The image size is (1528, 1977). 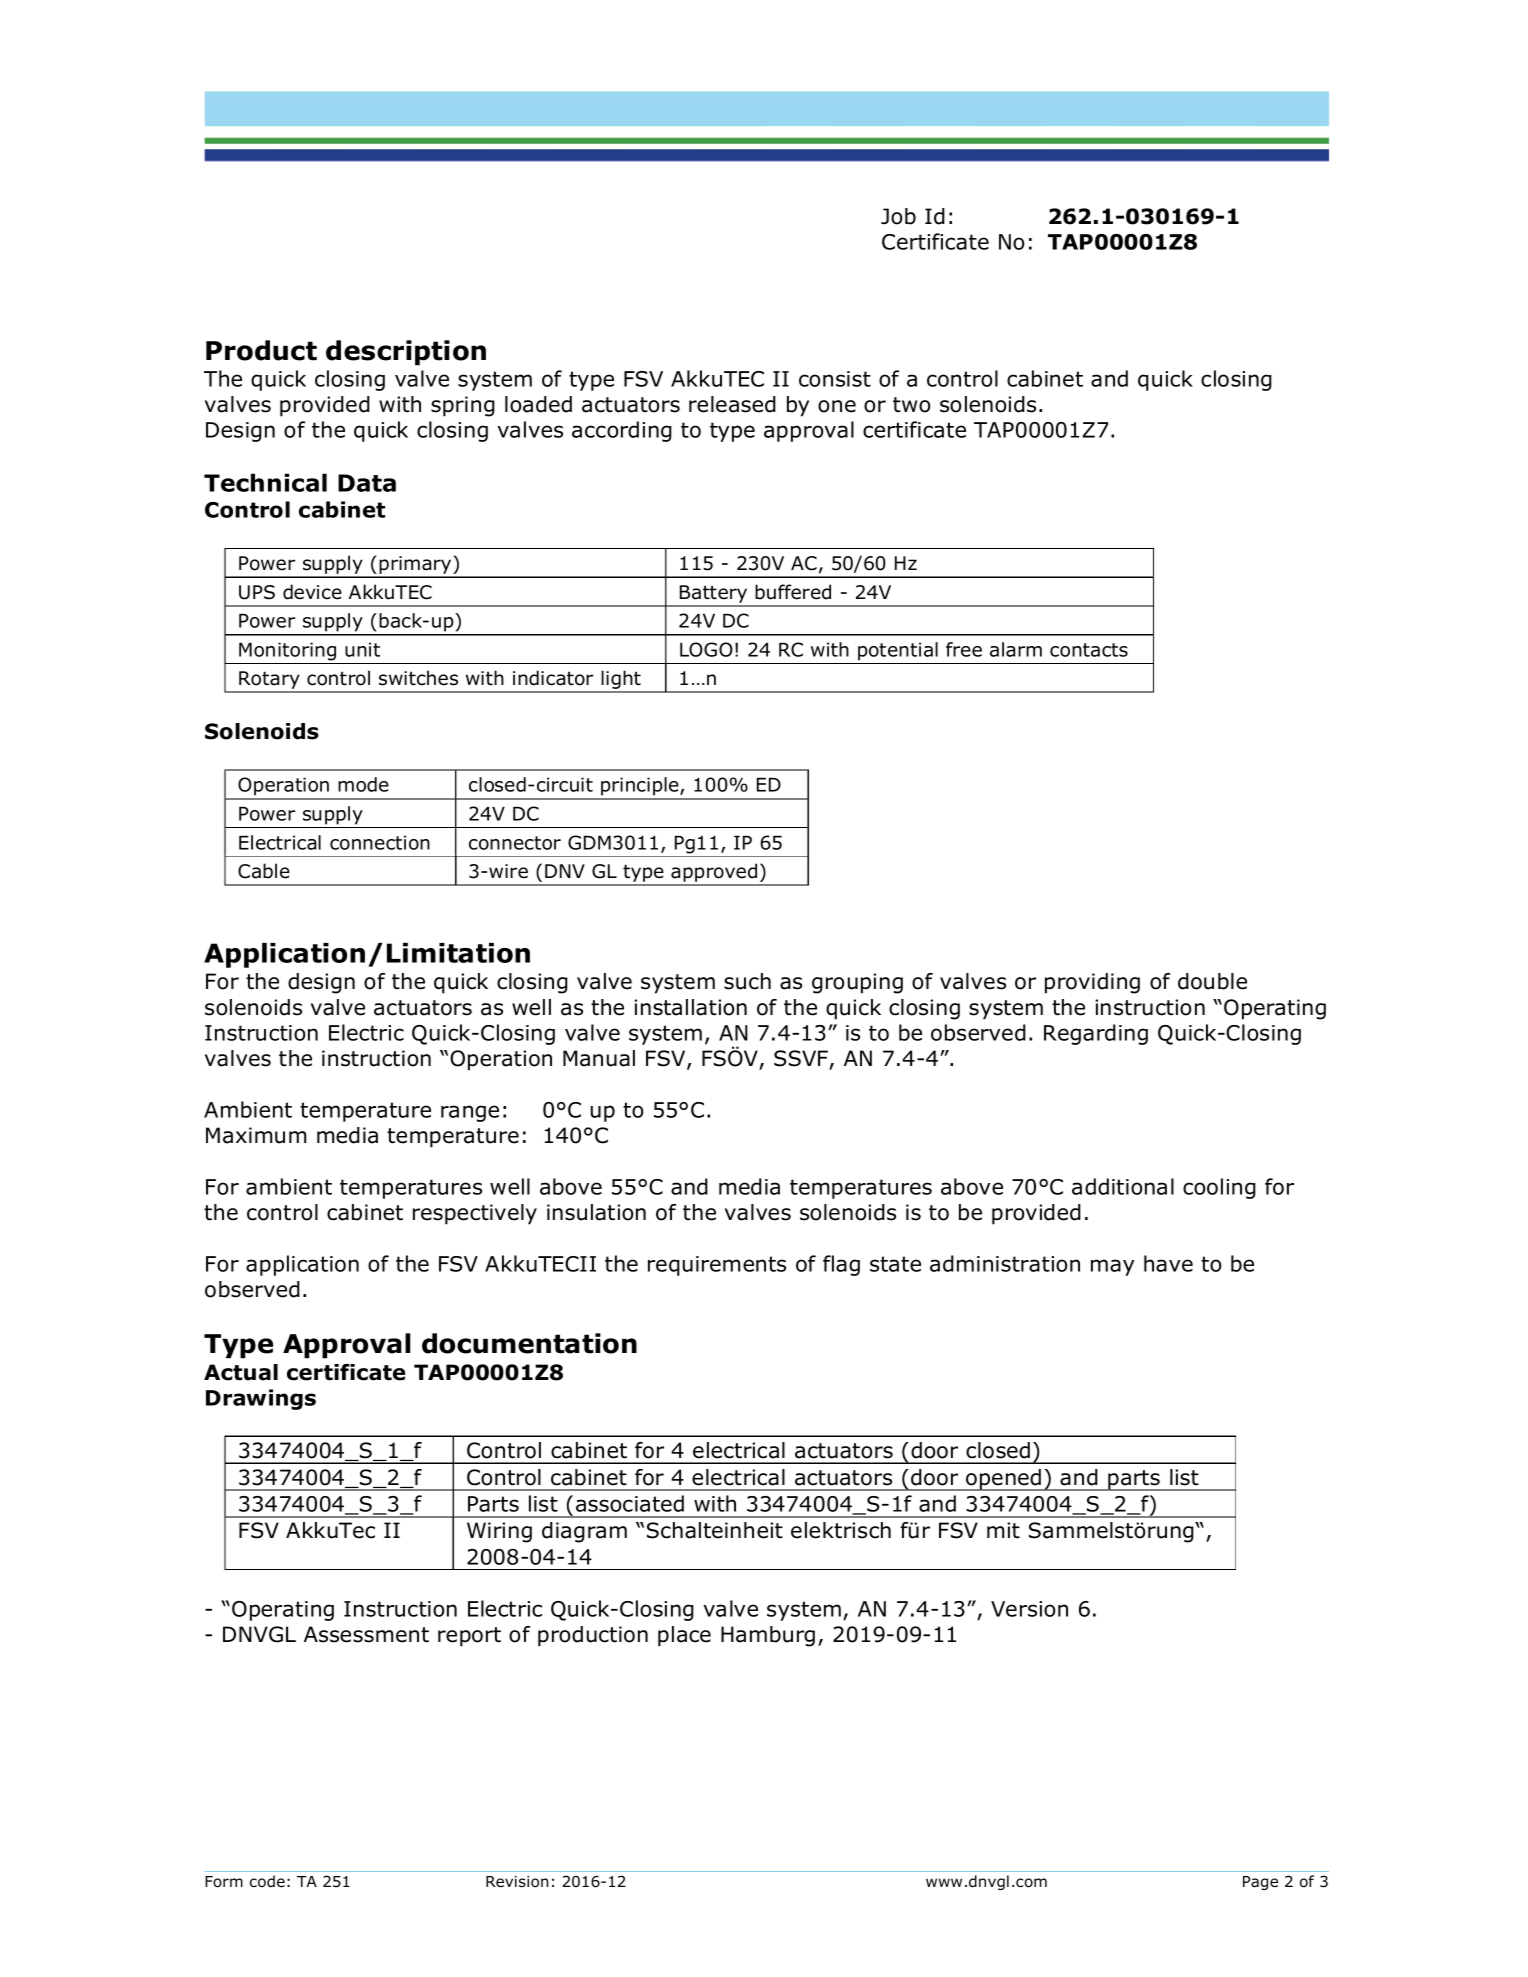 I want to click on requirements, so click(x=717, y=1266).
